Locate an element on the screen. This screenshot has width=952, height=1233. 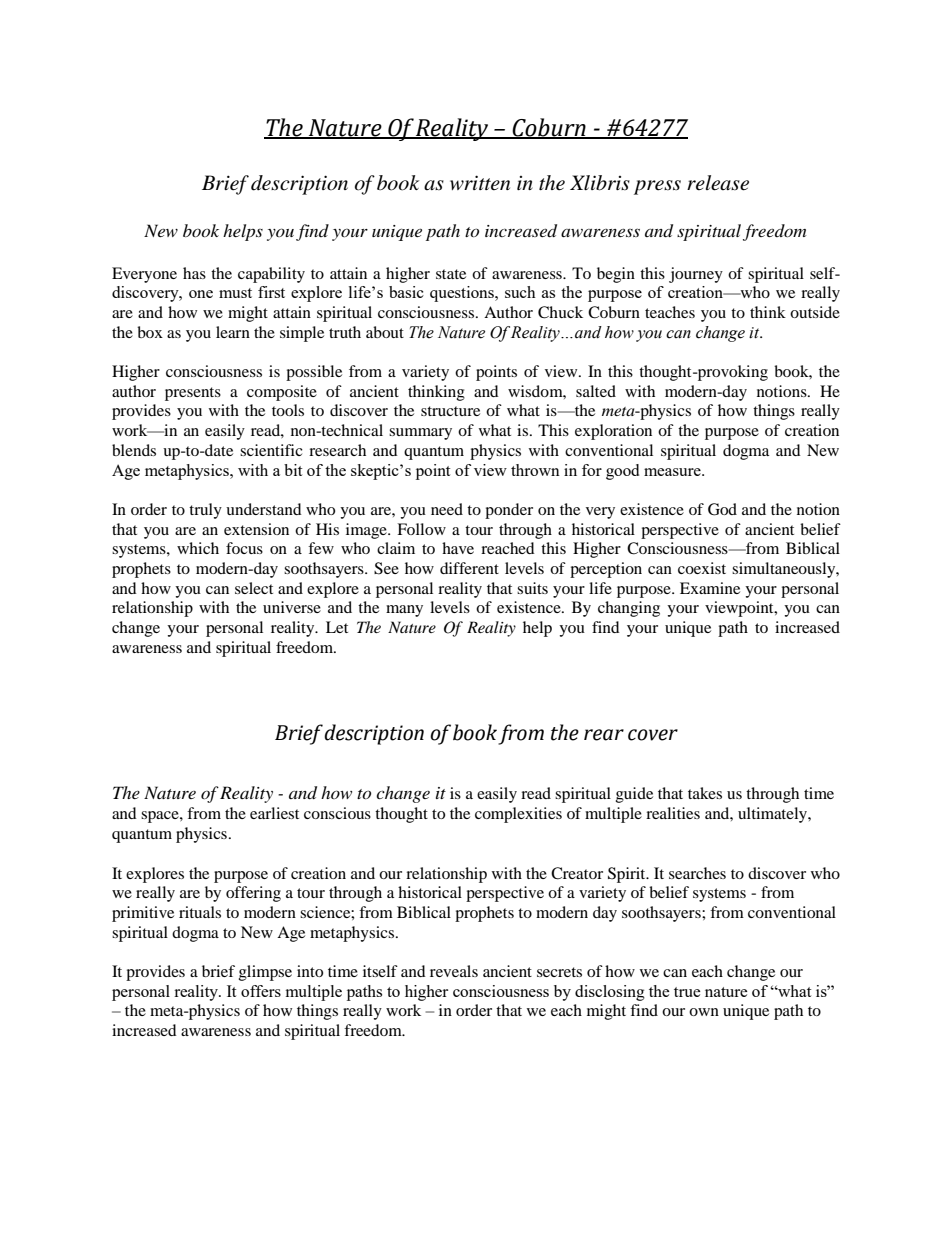
exploration is located at coordinates (613, 432).
